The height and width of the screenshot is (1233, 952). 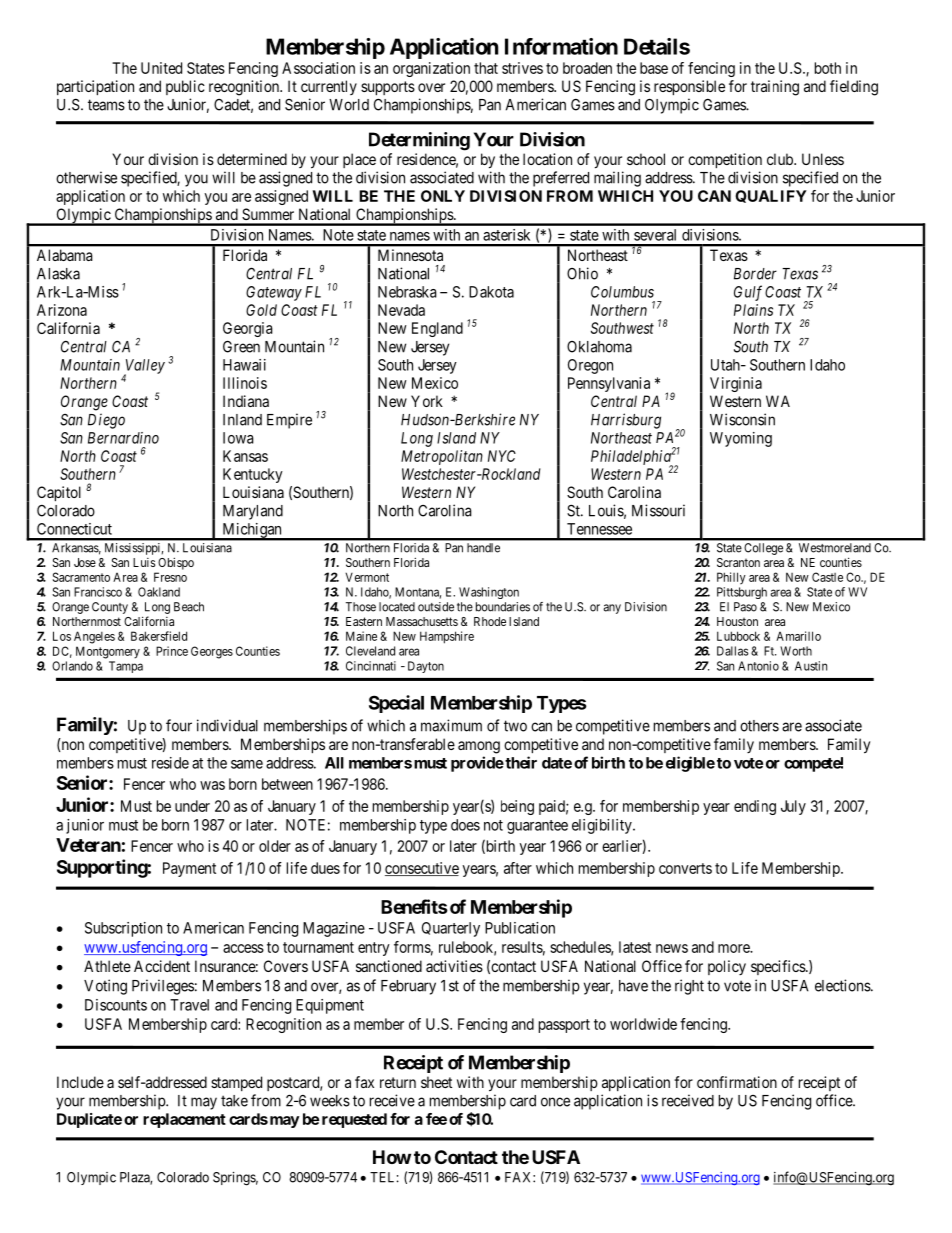 I want to click on organization, so click(x=431, y=69).
